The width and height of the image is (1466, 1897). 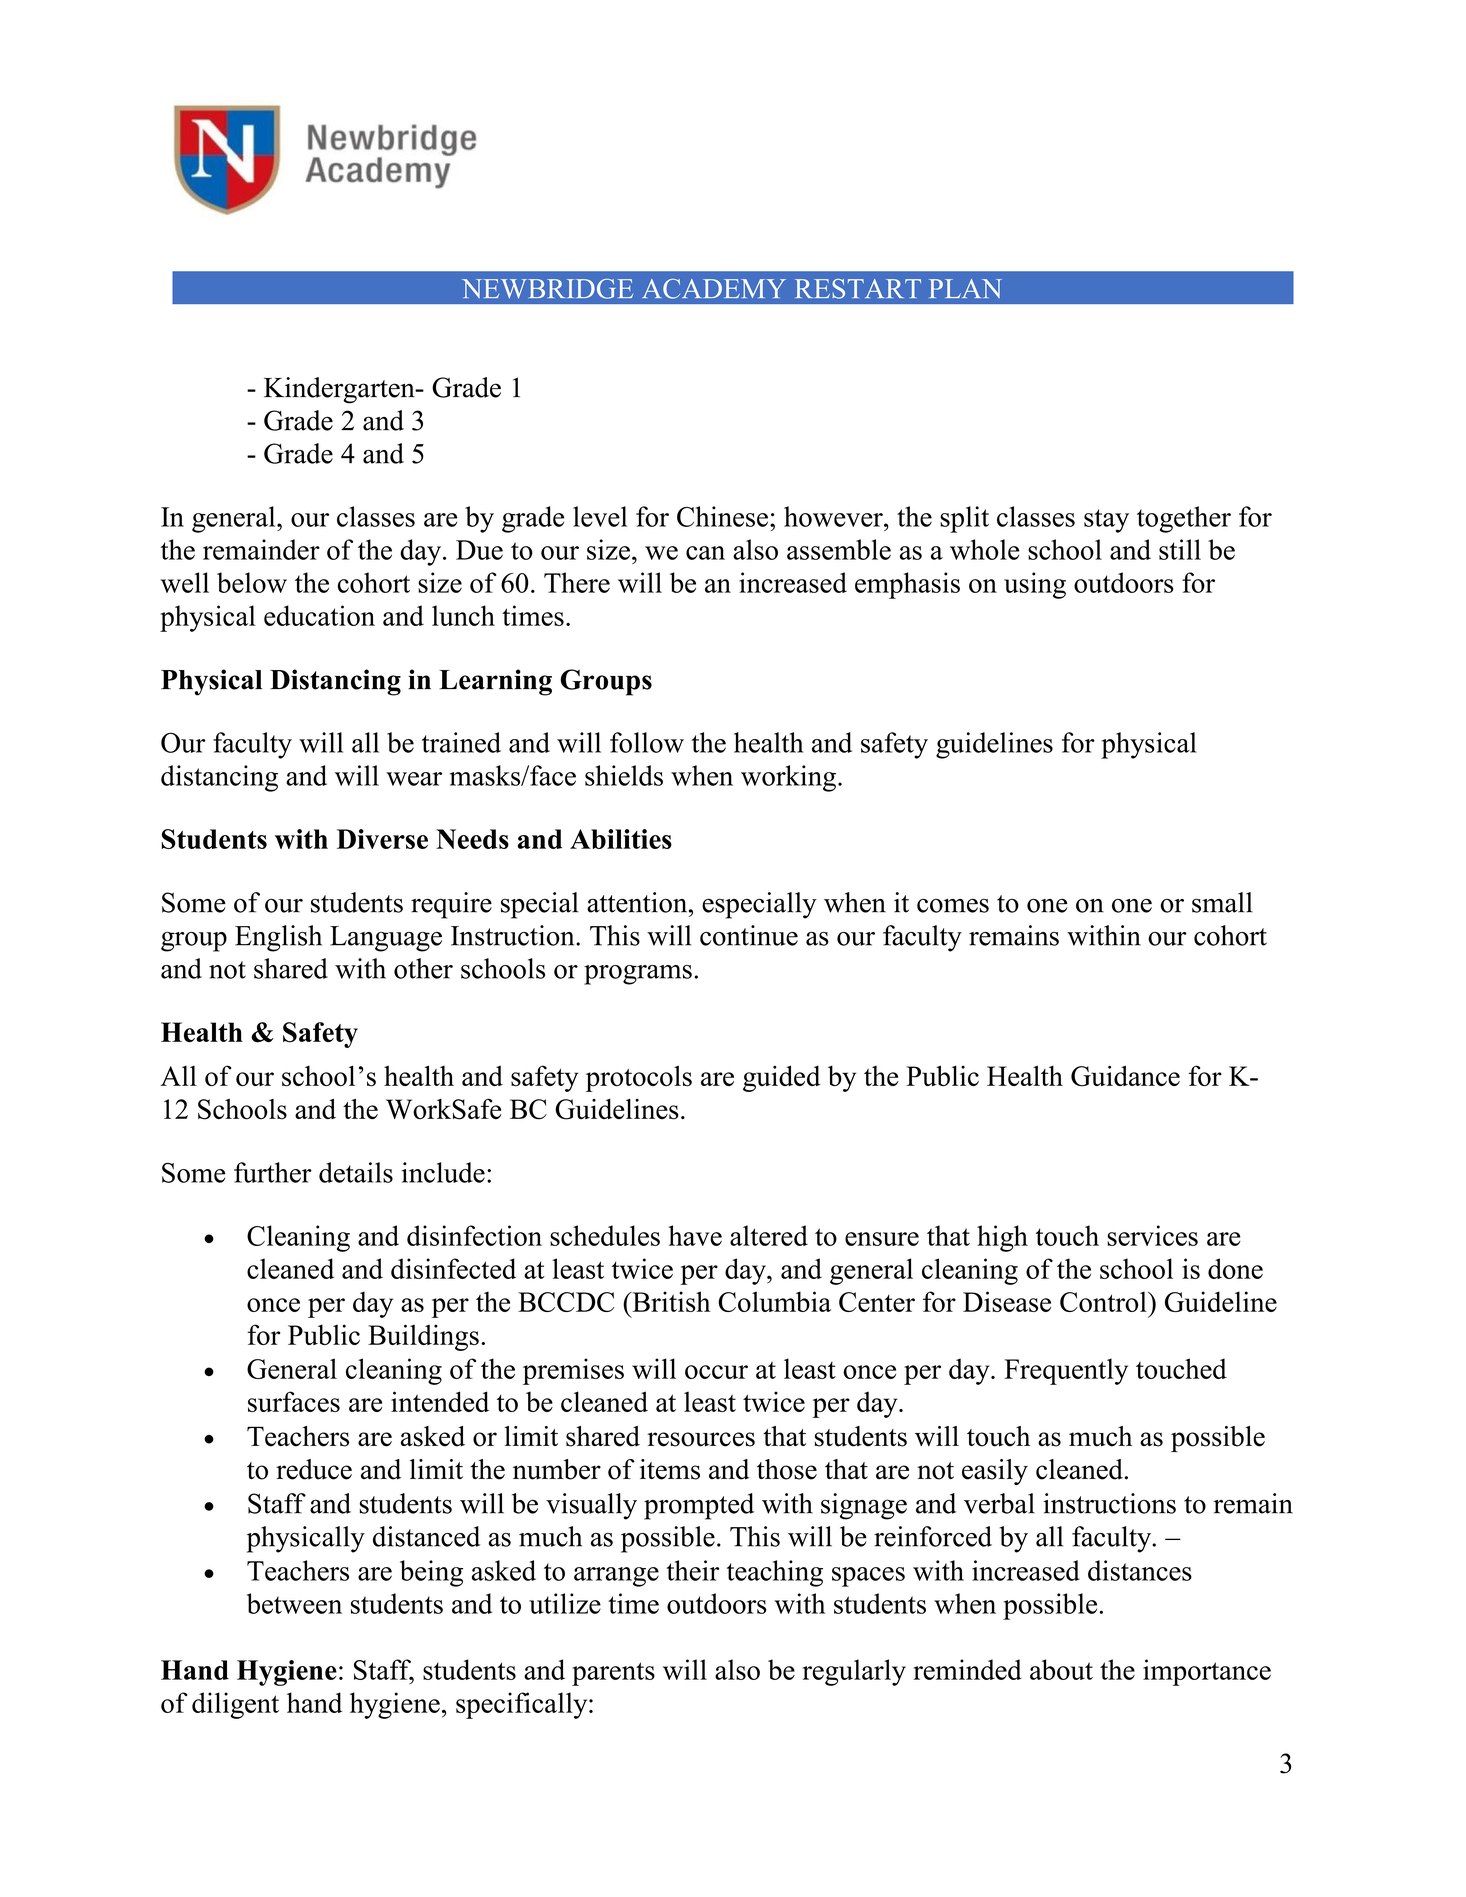 I want to click on Guidance, so click(x=1125, y=1076).
